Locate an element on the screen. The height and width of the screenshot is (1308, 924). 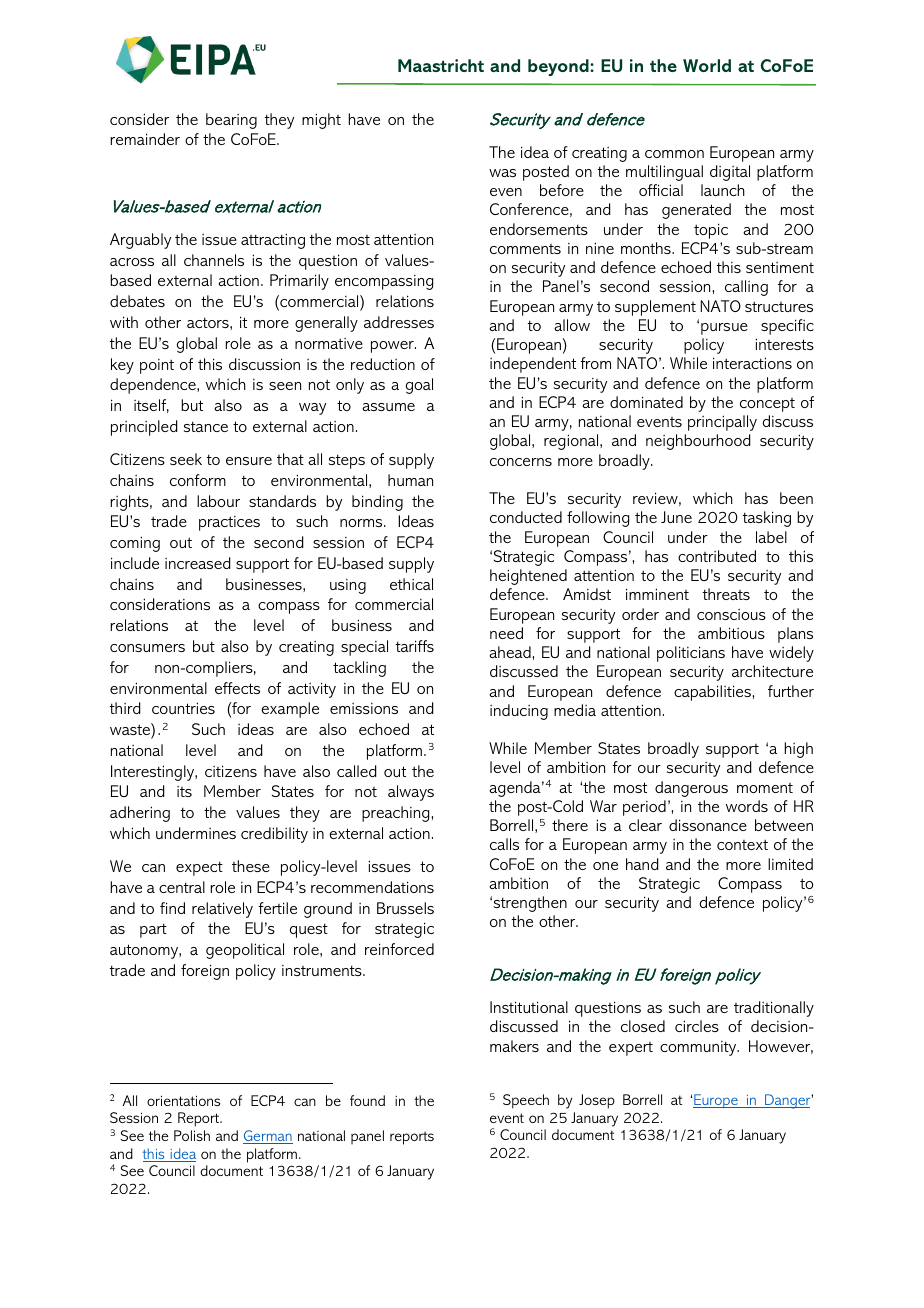
expect is located at coordinates (199, 868).
